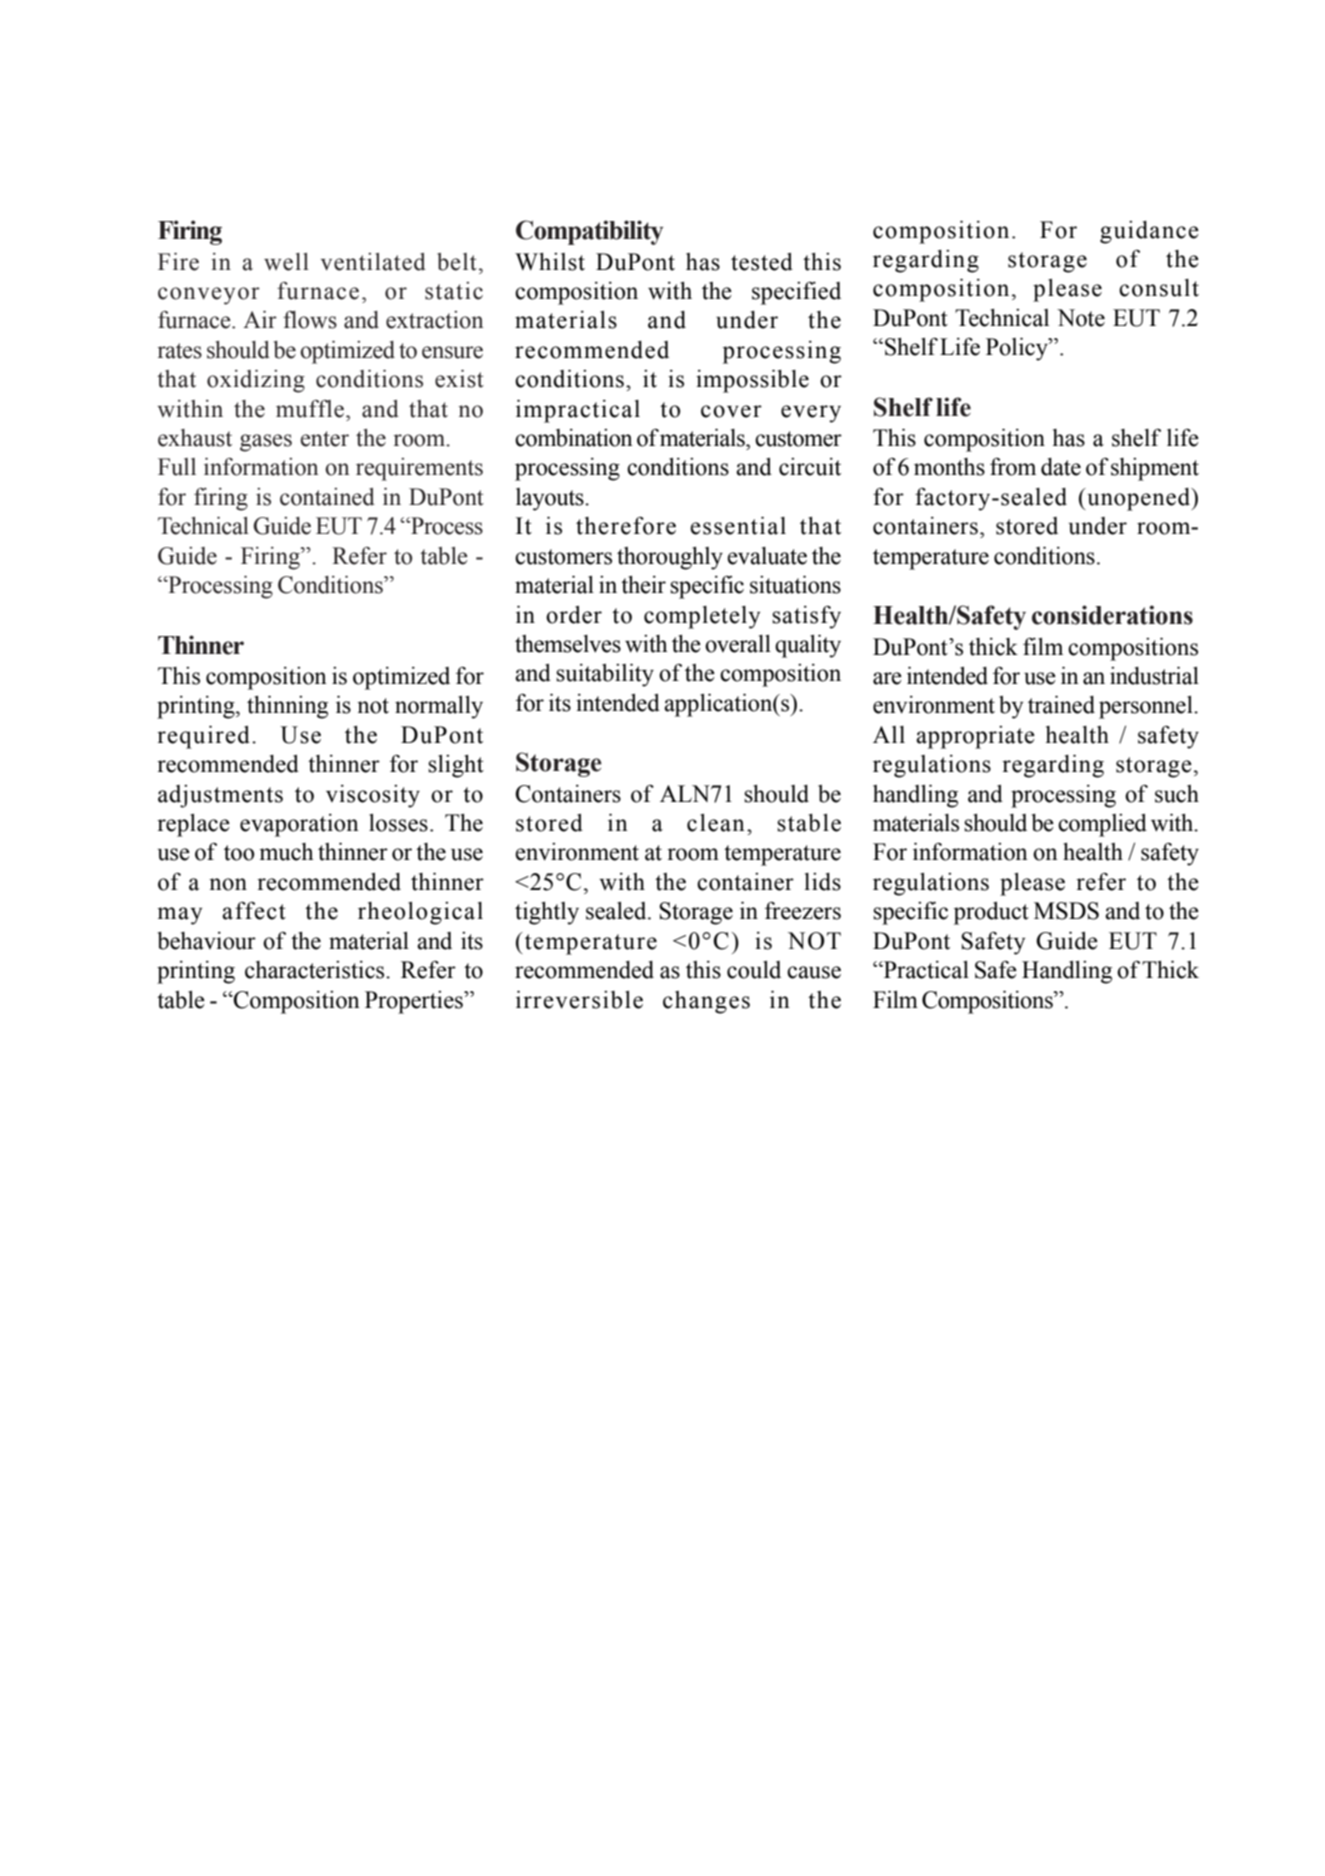 The height and width of the screenshot is (1876, 1325). What do you see at coordinates (287, 707) in the screenshot?
I see `thinning` at bounding box center [287, 707].
